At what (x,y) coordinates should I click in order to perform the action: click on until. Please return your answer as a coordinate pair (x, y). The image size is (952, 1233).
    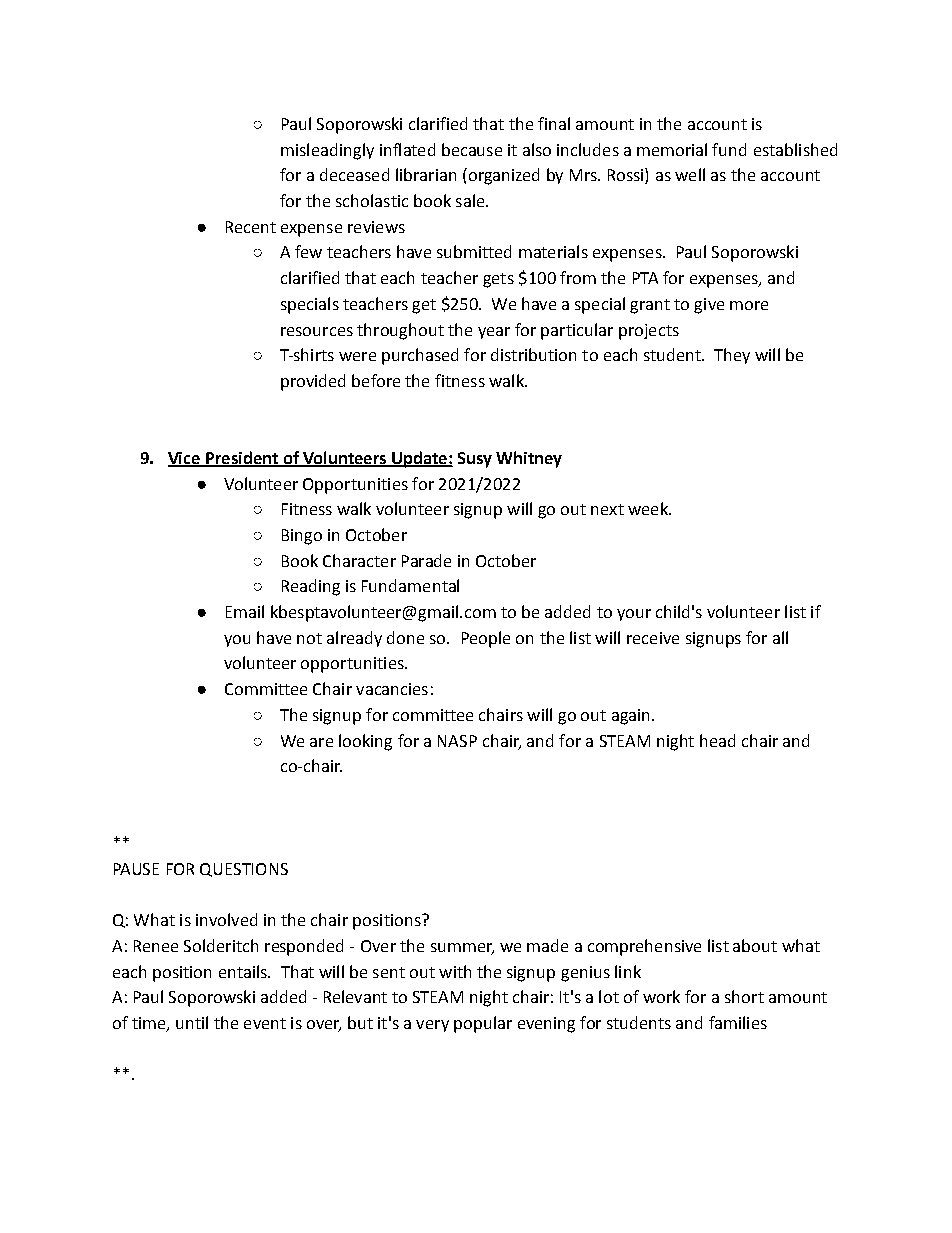
    Looking at the image, I should click on (192, 1022).
